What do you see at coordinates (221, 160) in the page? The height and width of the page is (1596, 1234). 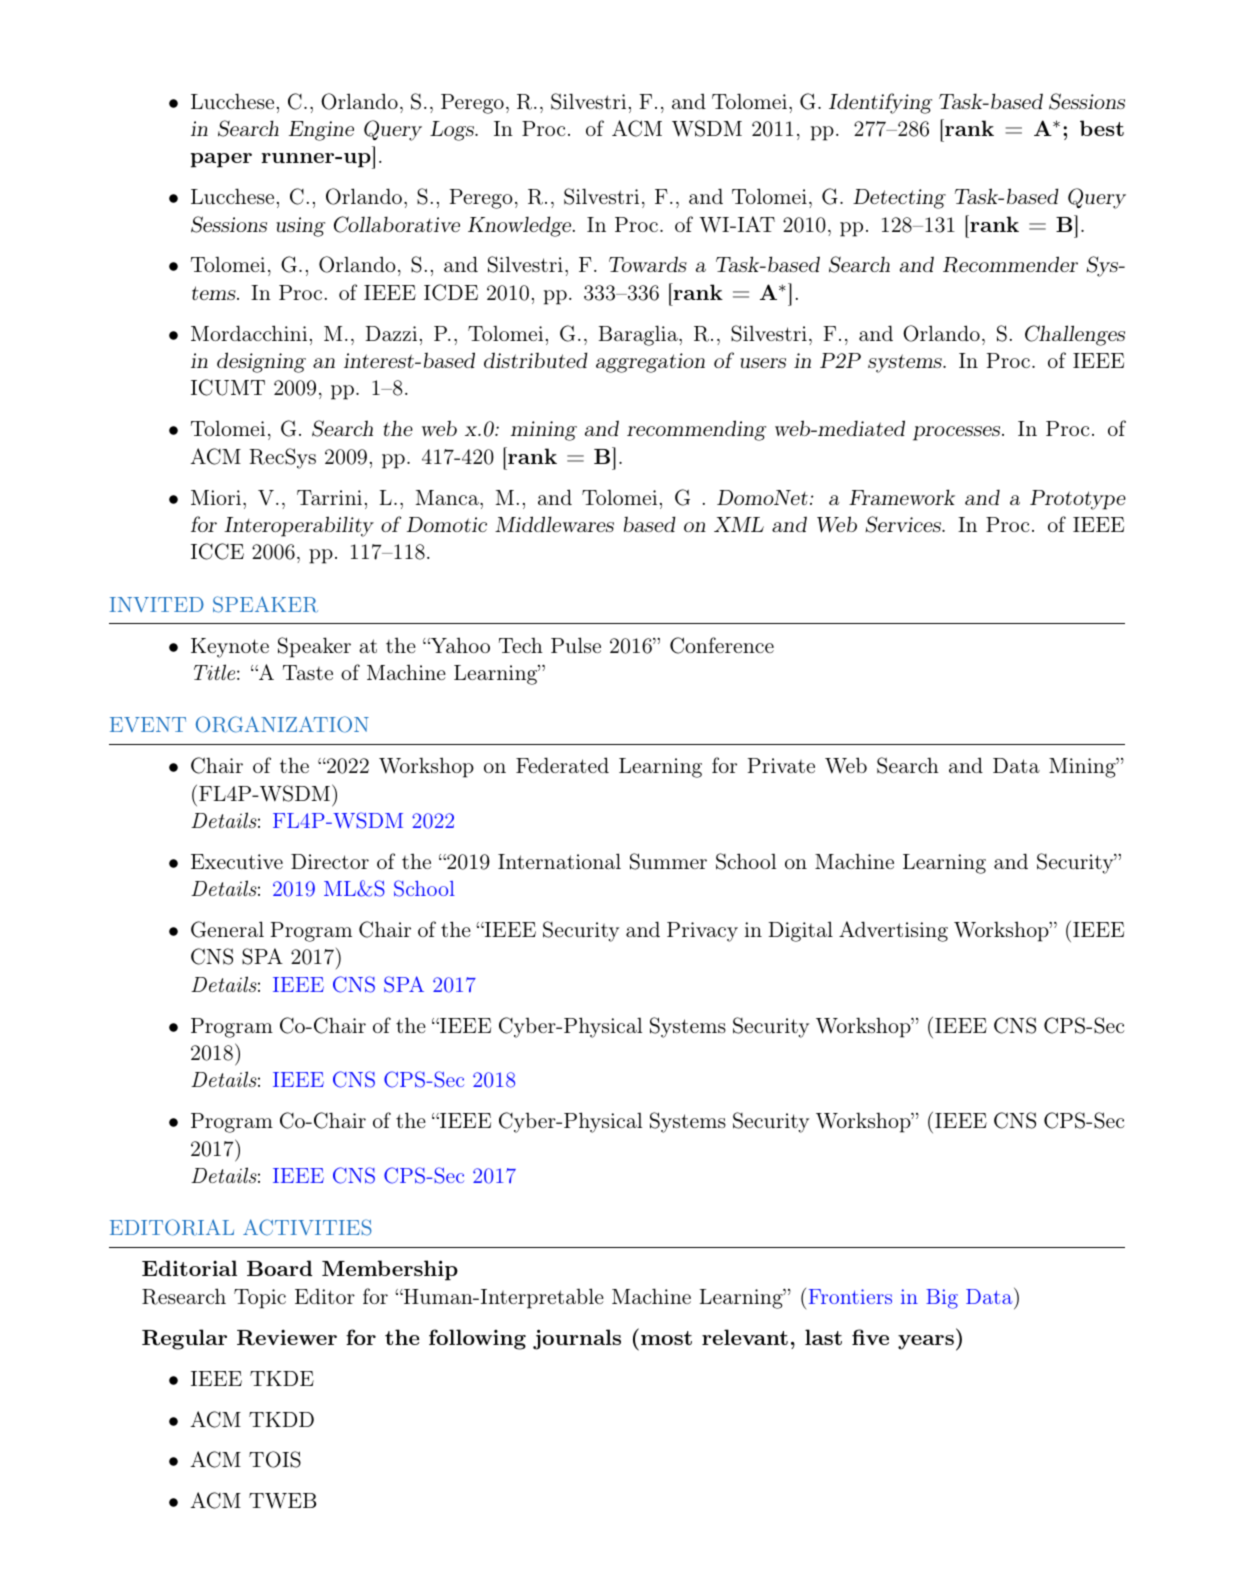 I see `paper` at bounding box center [221, 160].
